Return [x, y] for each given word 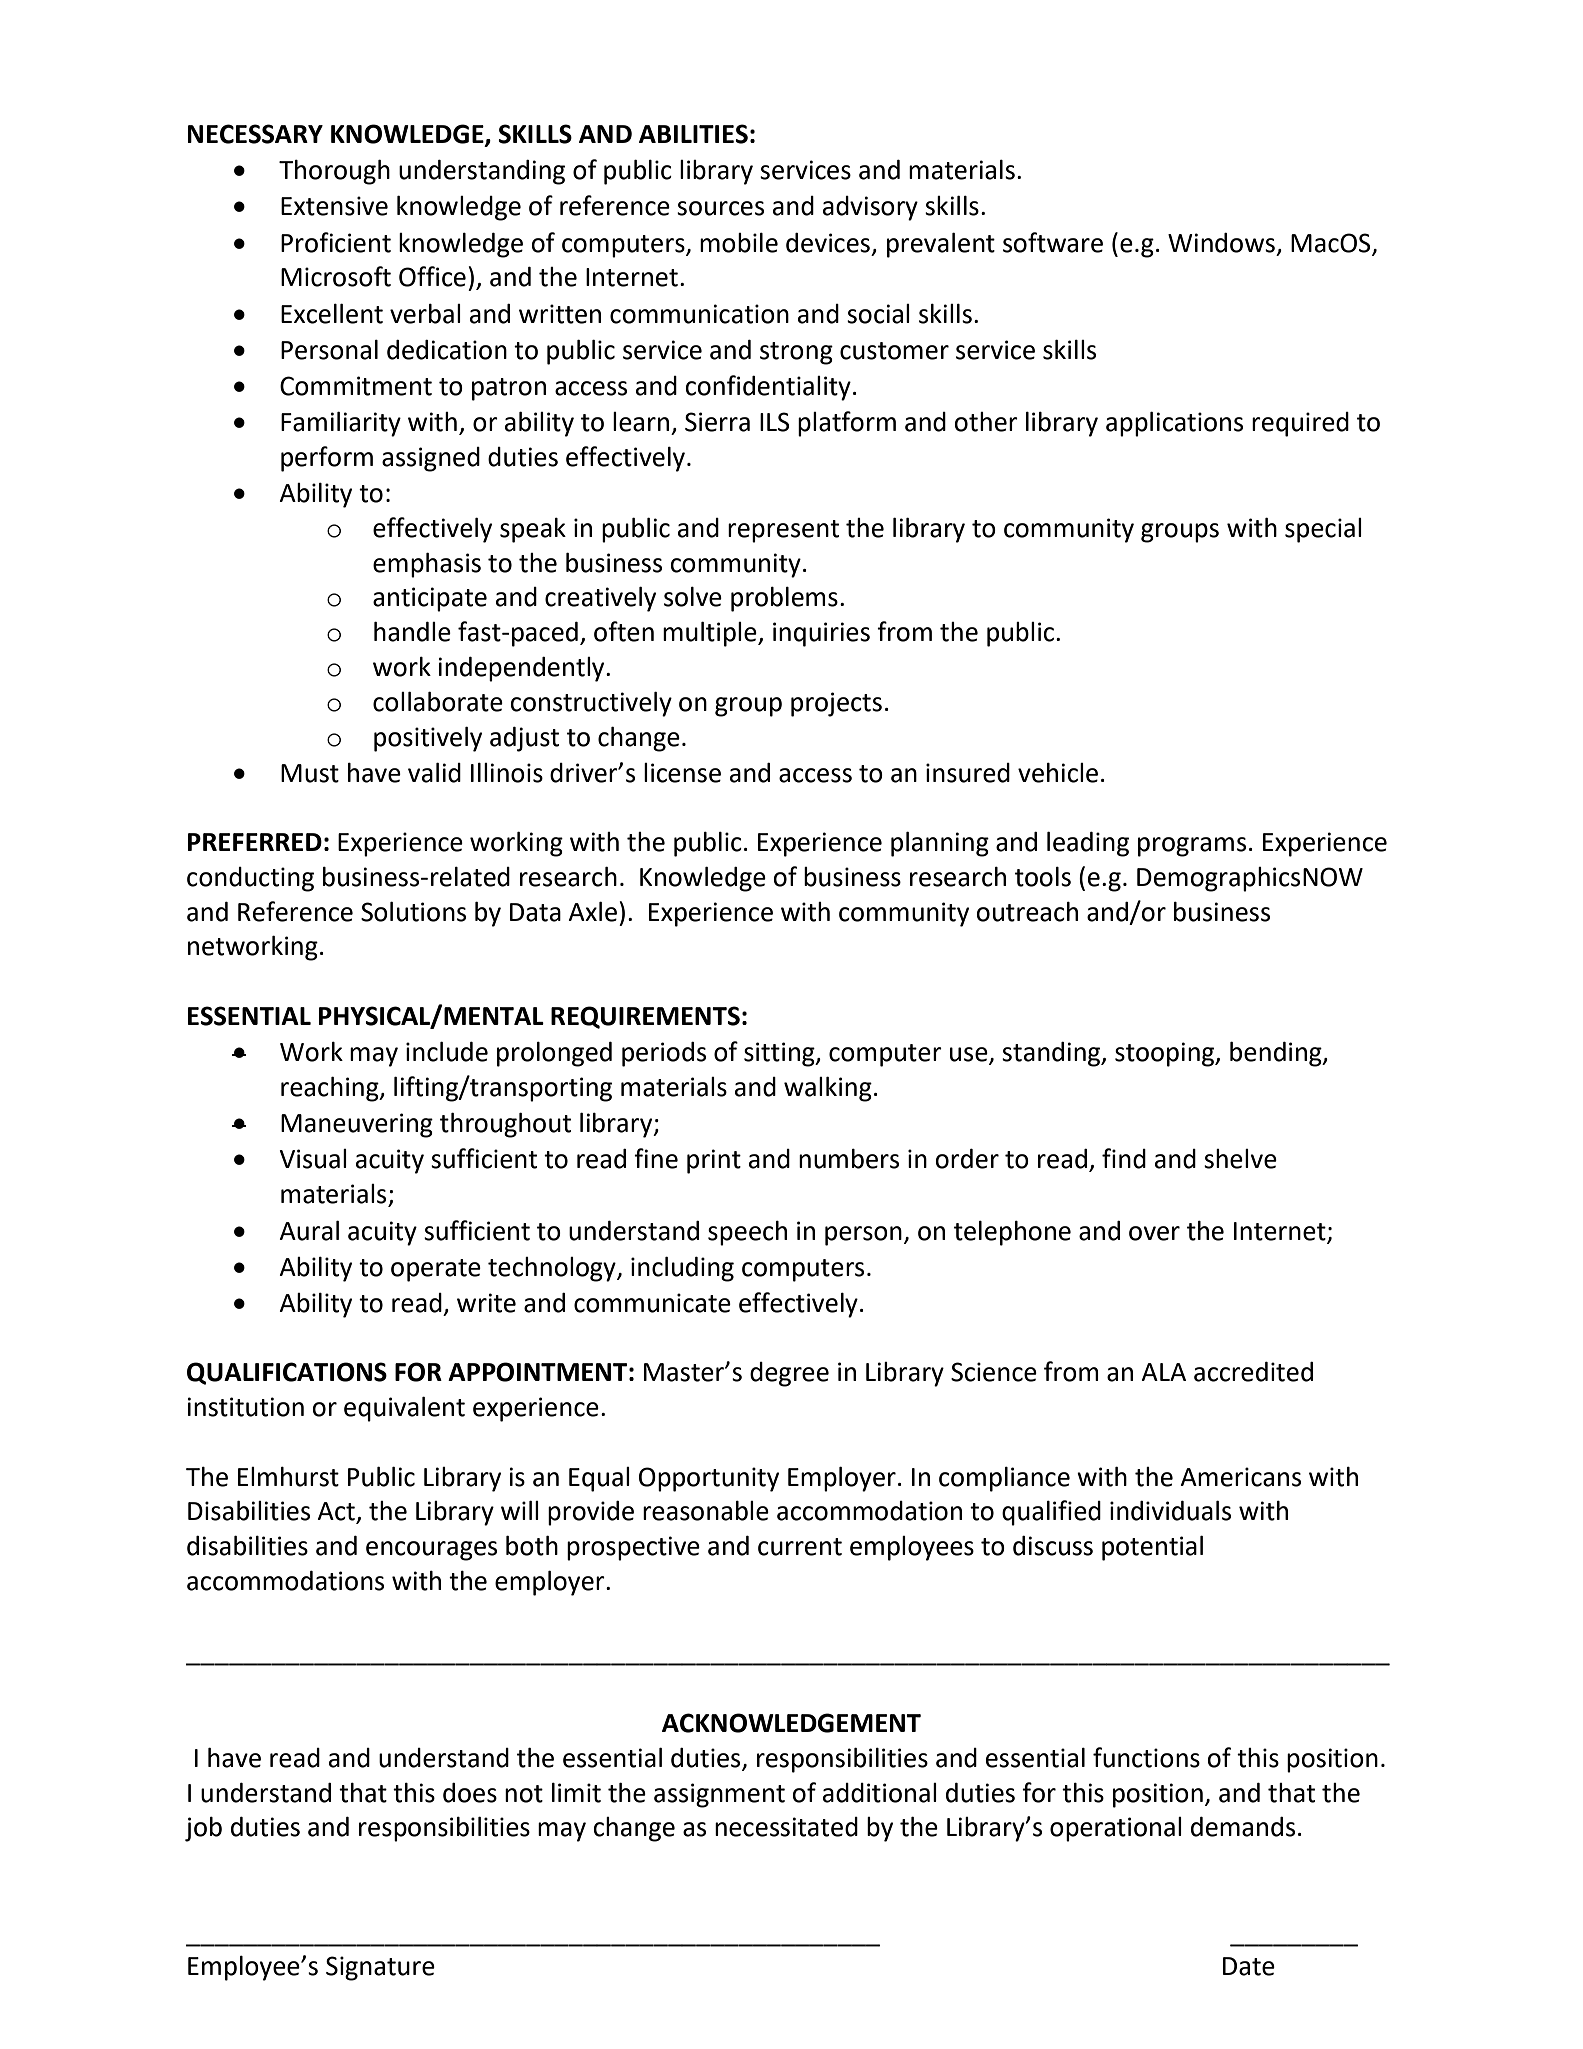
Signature [380, 1968]
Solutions [413, 912]
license [682, 773]
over [1154, 1233]
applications [1174, 424]
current [800, 1547]
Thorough [334, 172]
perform [327, 459]
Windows [1221, 243]
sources [720, 208]
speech [747, 1233]
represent [783, 531]
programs [1192, 847]
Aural [309, 1231]
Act [337, 1512]
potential [1152, 1548]
